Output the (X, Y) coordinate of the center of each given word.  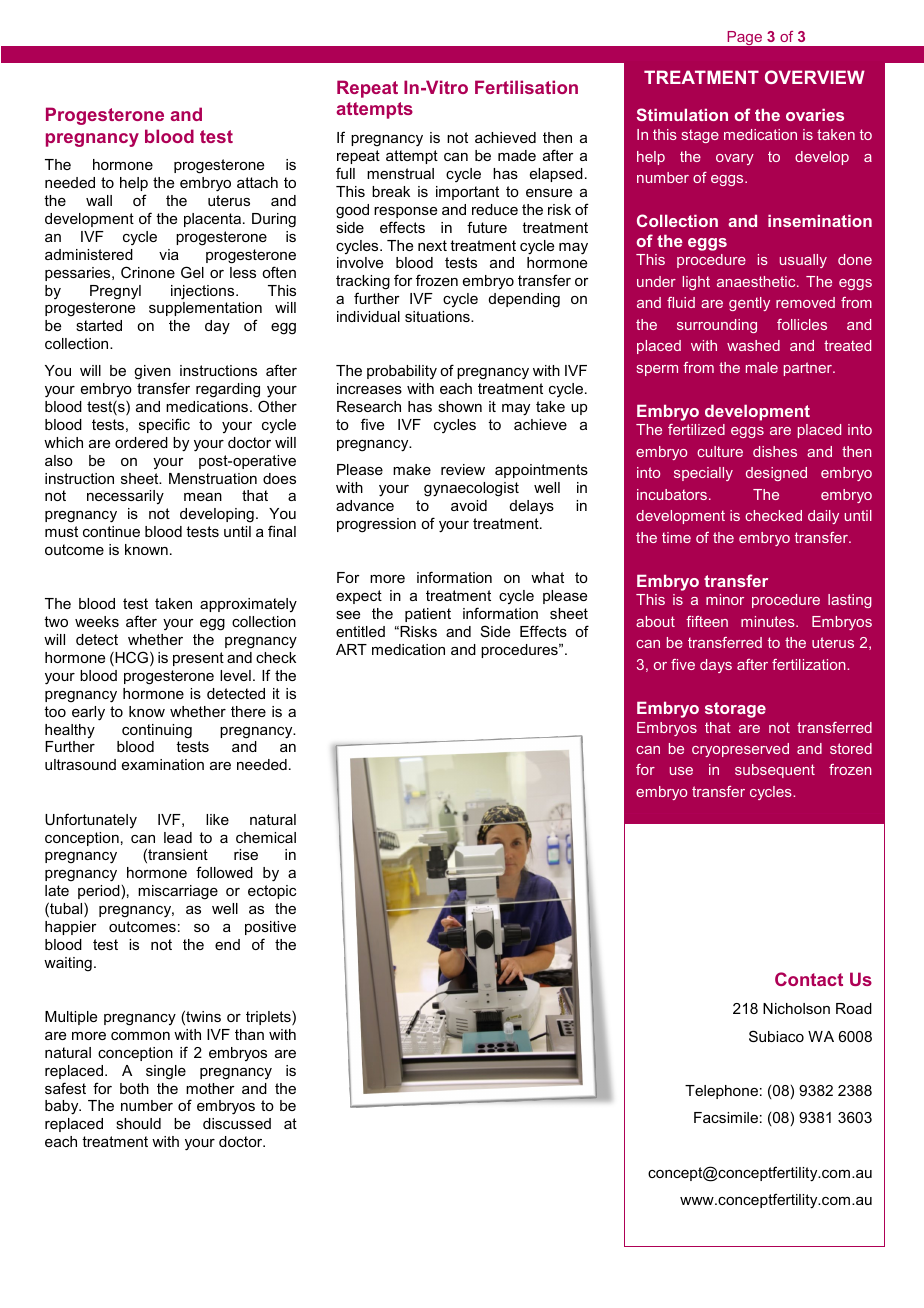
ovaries (815, 115)
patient (428, 615)
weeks (97, 621)
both (134, 1088)
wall (99, 200)
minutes (769, 621)
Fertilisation (526, 87)
